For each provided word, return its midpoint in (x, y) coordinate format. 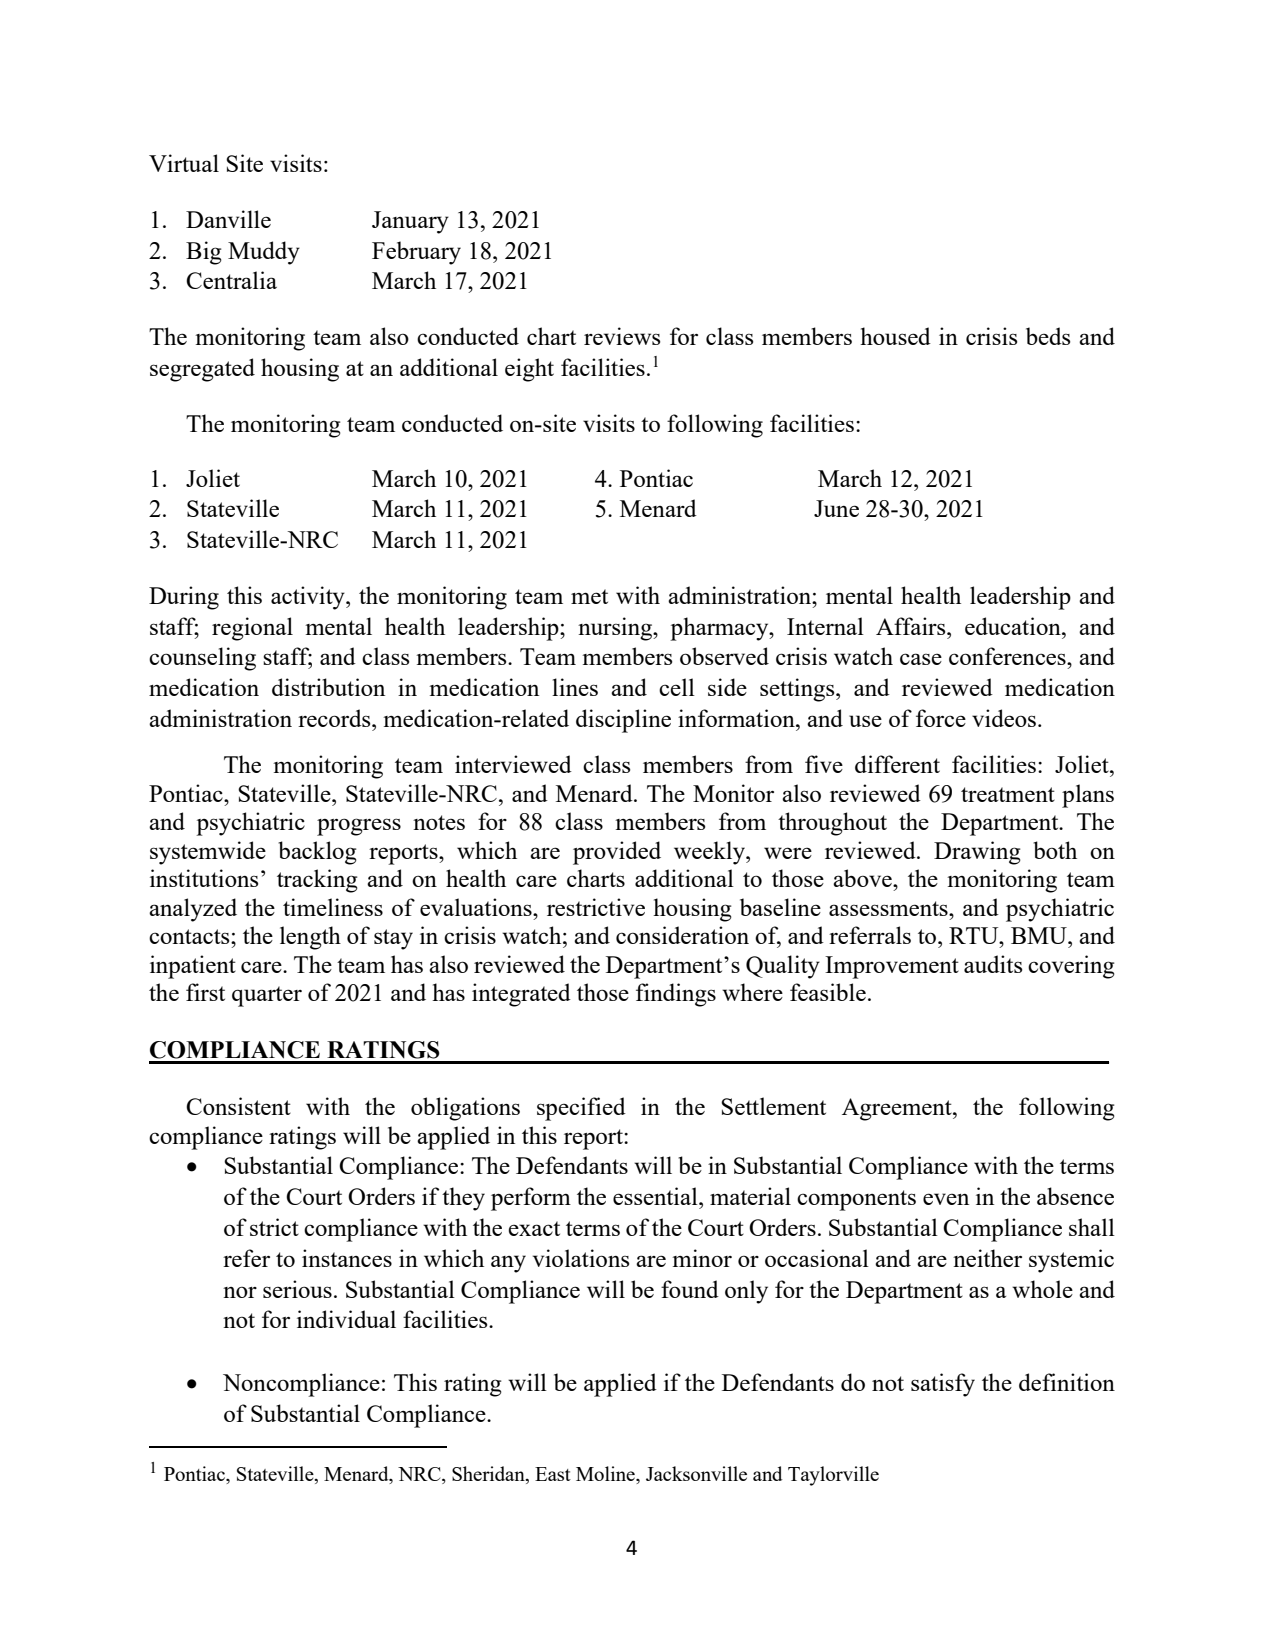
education (1014, 626)
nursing (616, 629)
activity (309, 598)
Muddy (264, 253)
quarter (267, 996)
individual (346, 1319)
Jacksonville (696, 1473)
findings (676, 995)
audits (993, 964)
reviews (622, 336)
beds (1048, 336)
